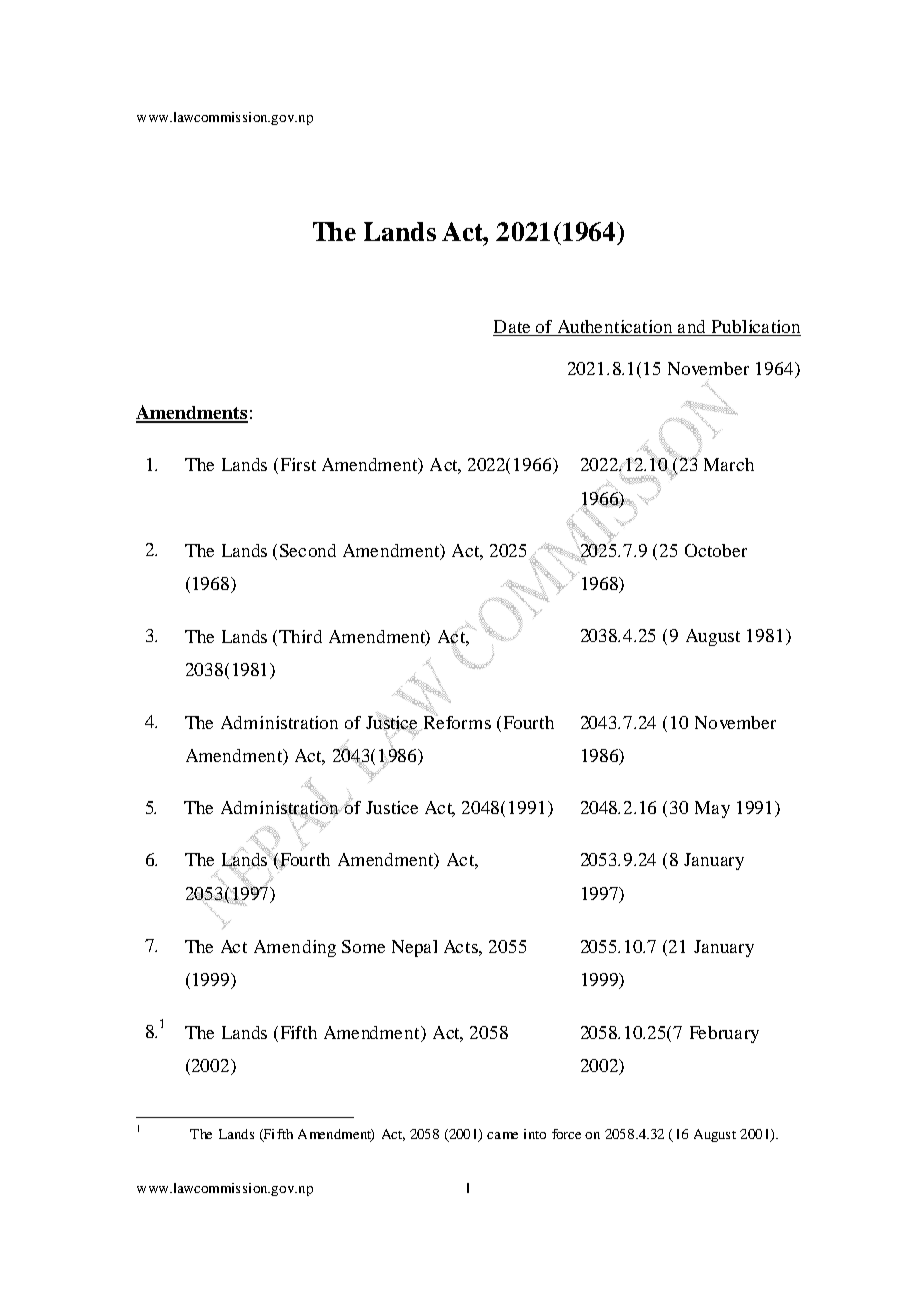 This screenshot has height=1308, width=924. Describe the element at coordinates (298, 464) in the screenshot. I see `First` at that location.
